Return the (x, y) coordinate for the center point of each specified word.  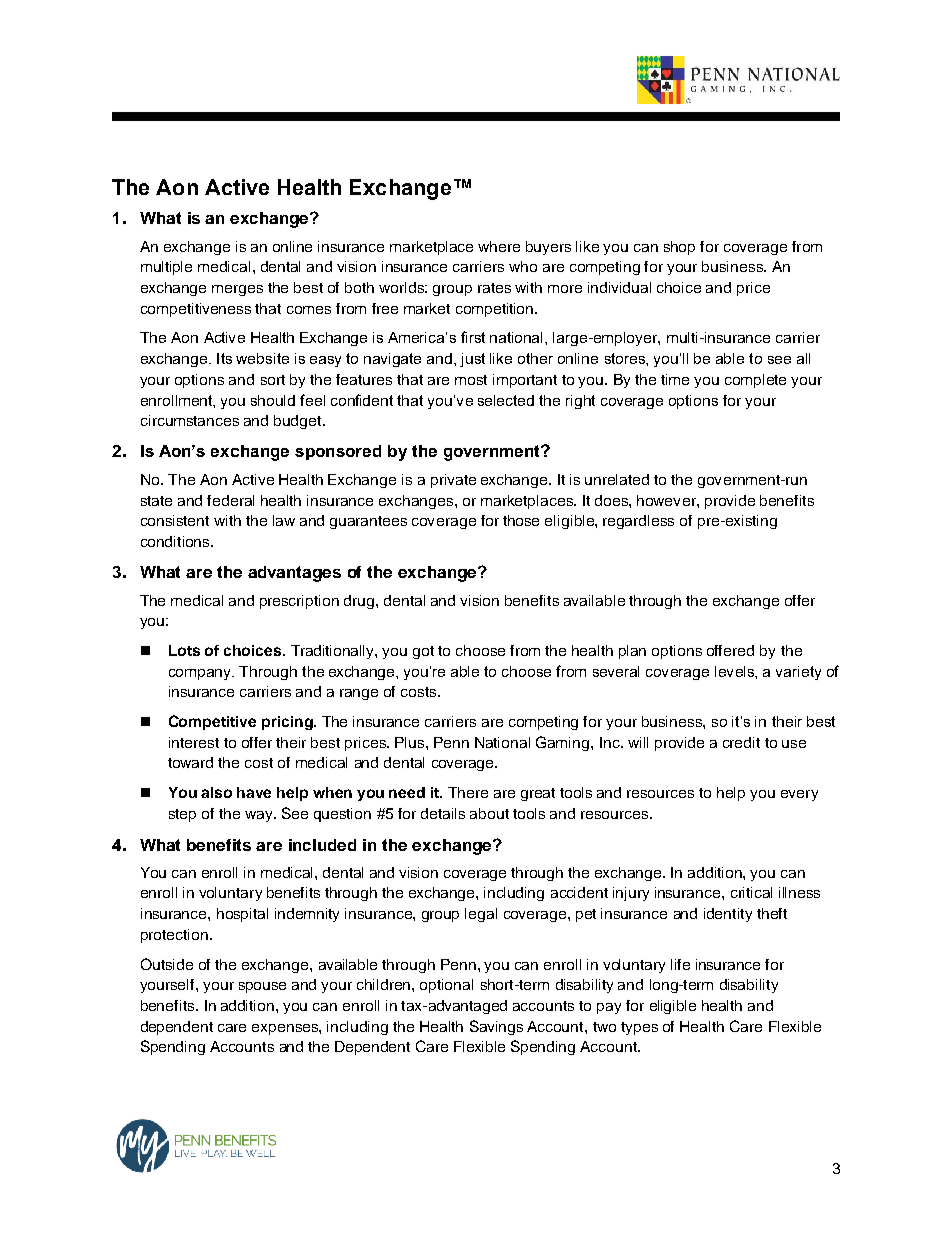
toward (190, 762)
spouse (262, 987)
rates (494, 288)
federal (230, 500)
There (468, 792)
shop (679, 248)
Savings (496, 1027)
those (521, 520)
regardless (638, 522)
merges (237, 290)
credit (741, 742)
